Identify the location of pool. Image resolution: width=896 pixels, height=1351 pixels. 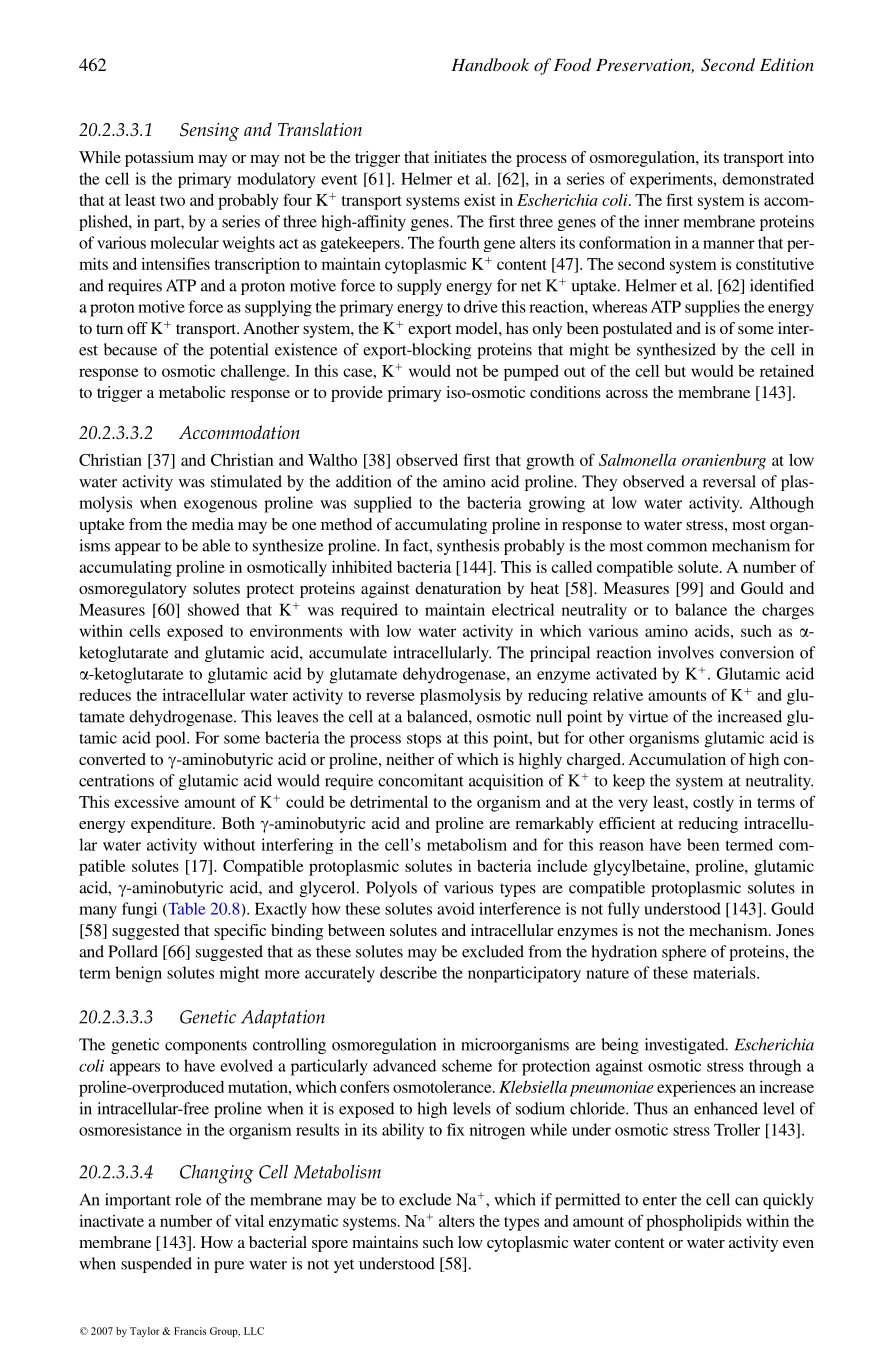
(172, 739).
